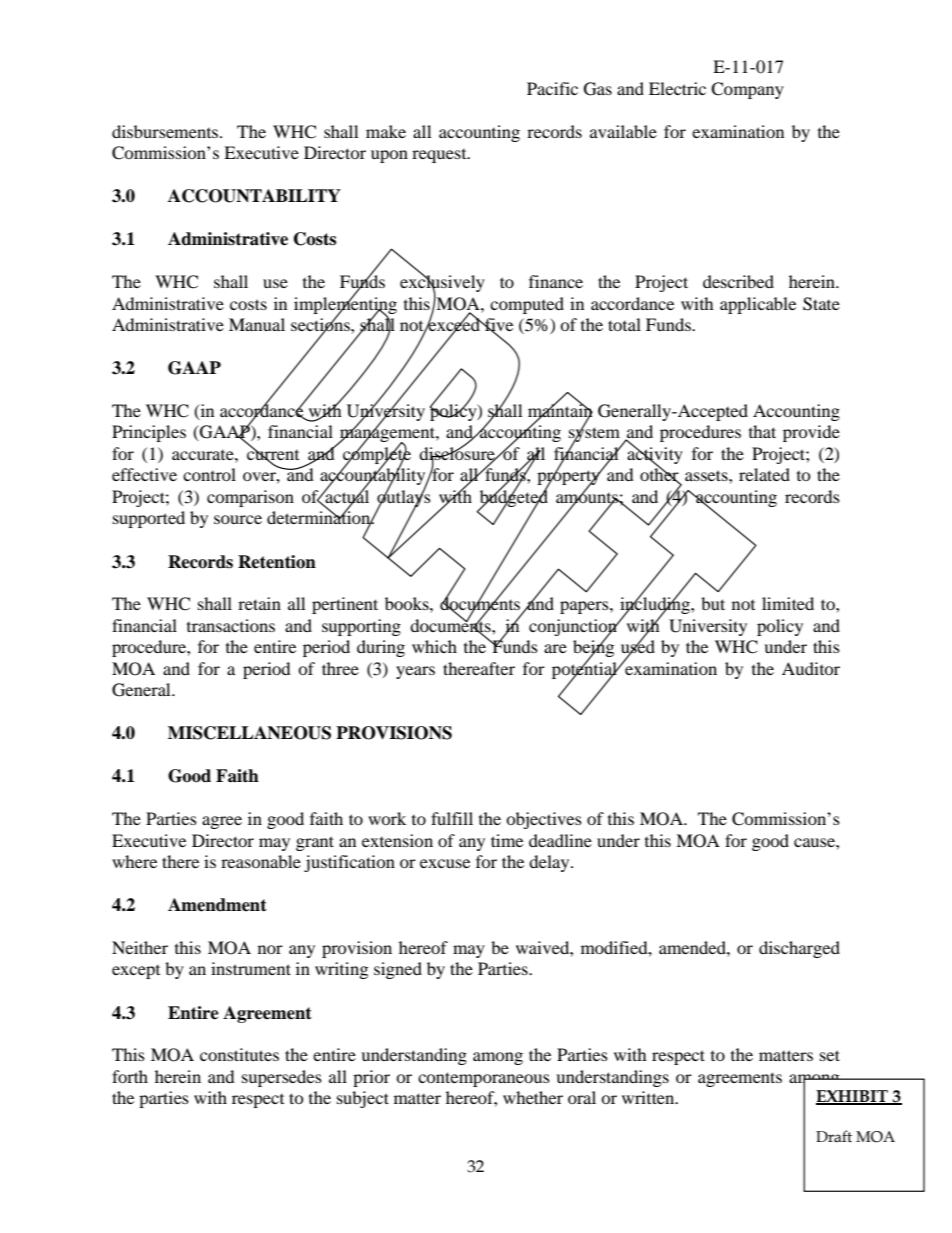 This page has height=1233, width=952. What do you see at coordinates (440, 156) in the page?
I see `request` at bounding box center [440, 156].
